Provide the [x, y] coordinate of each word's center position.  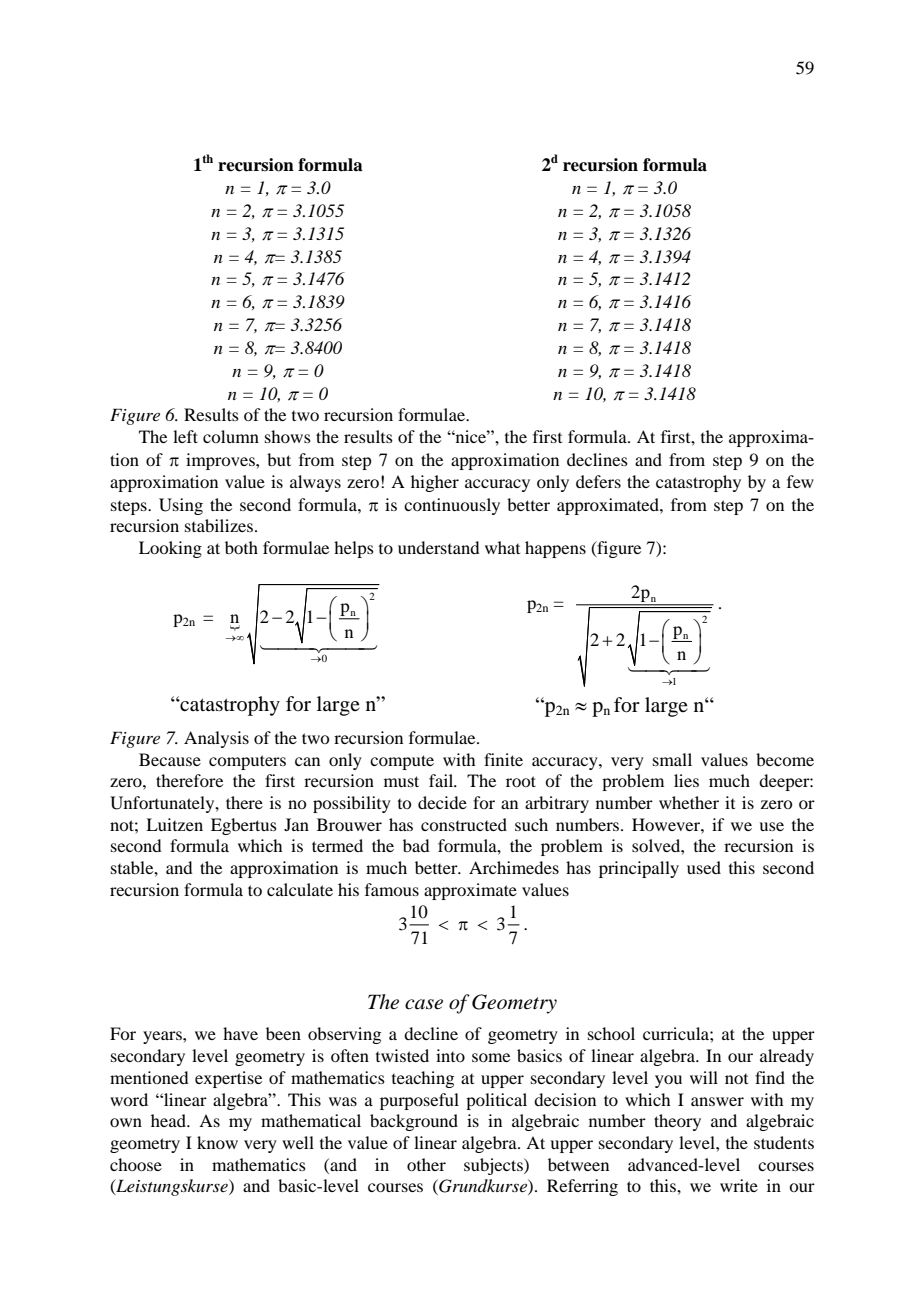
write [739, 1185]
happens [555, 549]
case [424, 1004]
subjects [494, 1166]
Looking [170, 549]
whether [689, 802]
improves [221, 461]
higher [435, 483]
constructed [464, 824]
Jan [296, 824]
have [240, 1033]
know [217, 1142]
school [611, 1033]
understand [438, 547]
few [800, 481]
